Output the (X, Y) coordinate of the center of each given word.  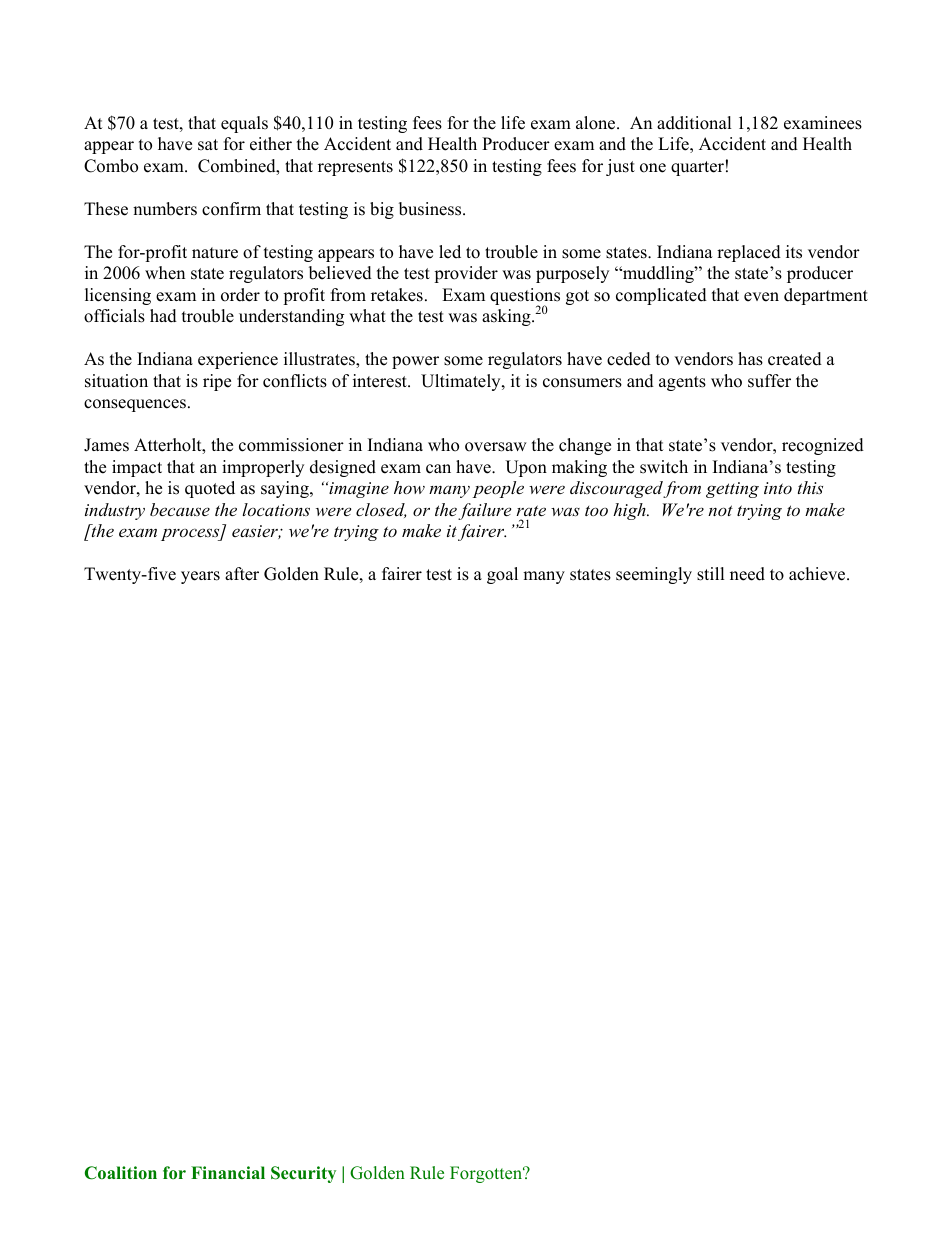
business (431, 209)
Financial (228, 1172)
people (498, 489)
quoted (210, 489)
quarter (697, 168)
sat (208, 145)
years (200, 577)
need (747, 574)
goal (502, 575)
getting (732, 490)
